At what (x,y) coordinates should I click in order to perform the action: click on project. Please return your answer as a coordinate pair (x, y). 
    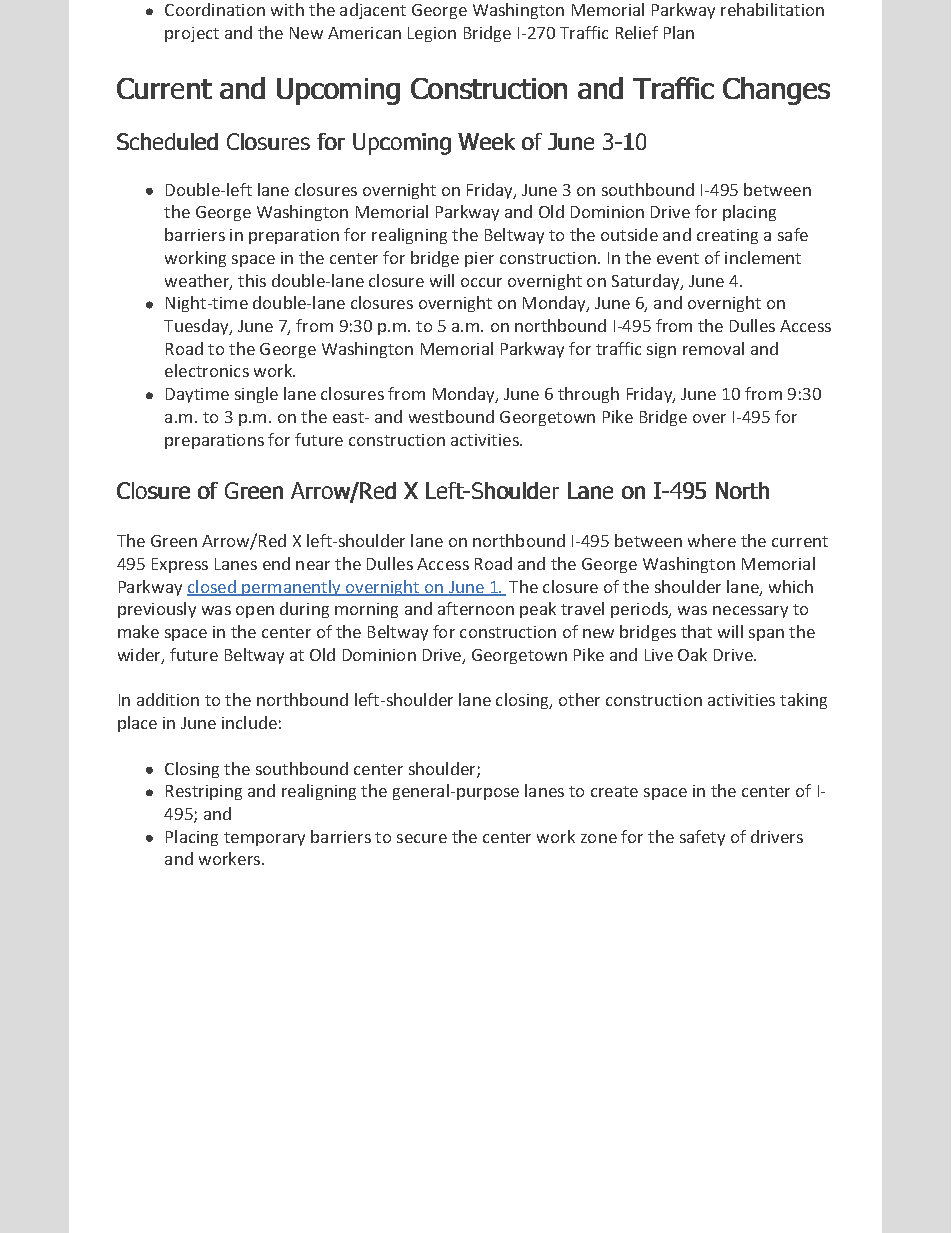
    Looking at the image, I should click on (192, 34).
